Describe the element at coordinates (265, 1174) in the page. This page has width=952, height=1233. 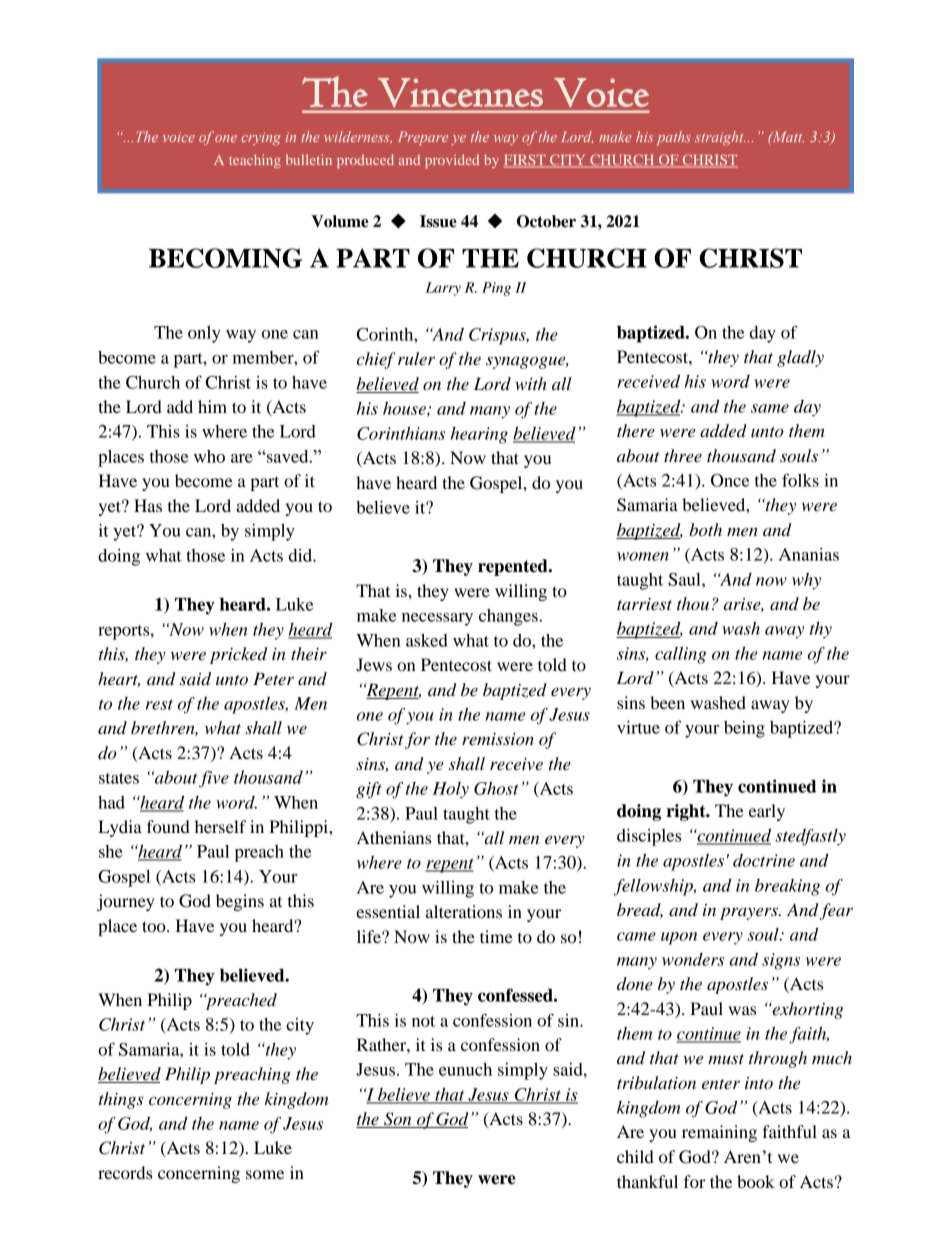
I see `some` at that location.
